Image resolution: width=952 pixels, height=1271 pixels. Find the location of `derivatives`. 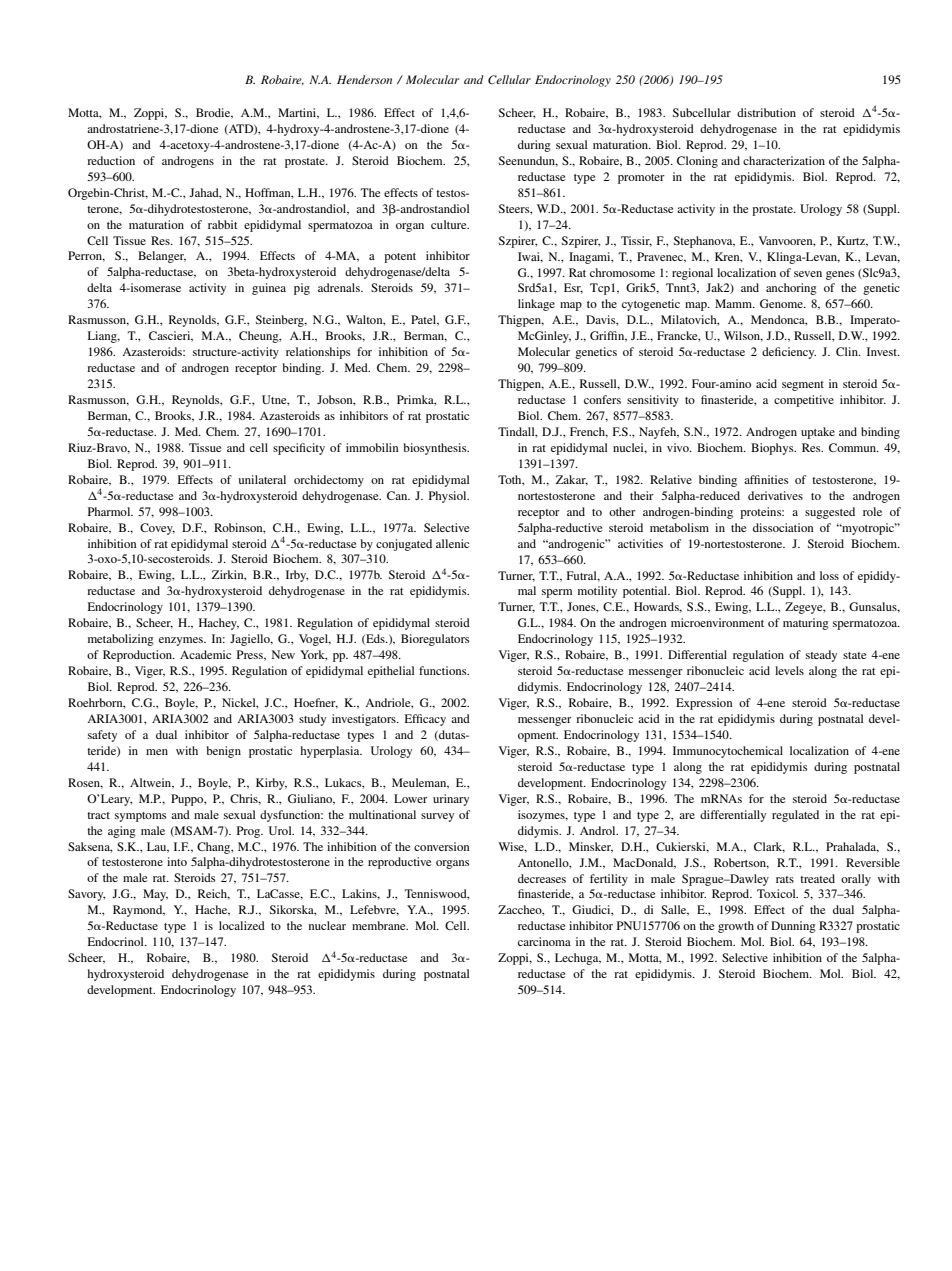

derivatives is located at coordinates (775, 495).
